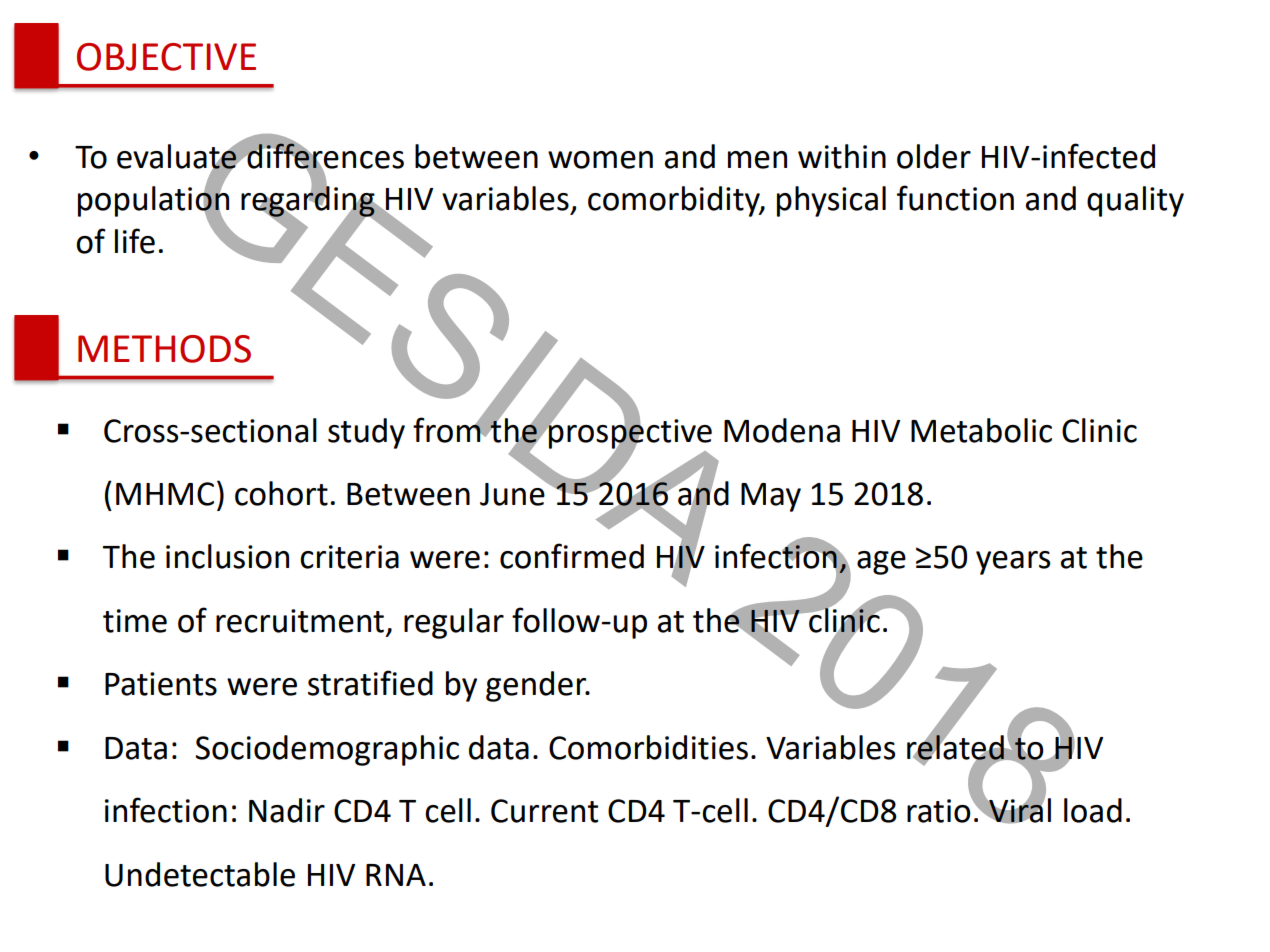 The image size is (1270, 952). I want to click on older, so click(934, 156).
